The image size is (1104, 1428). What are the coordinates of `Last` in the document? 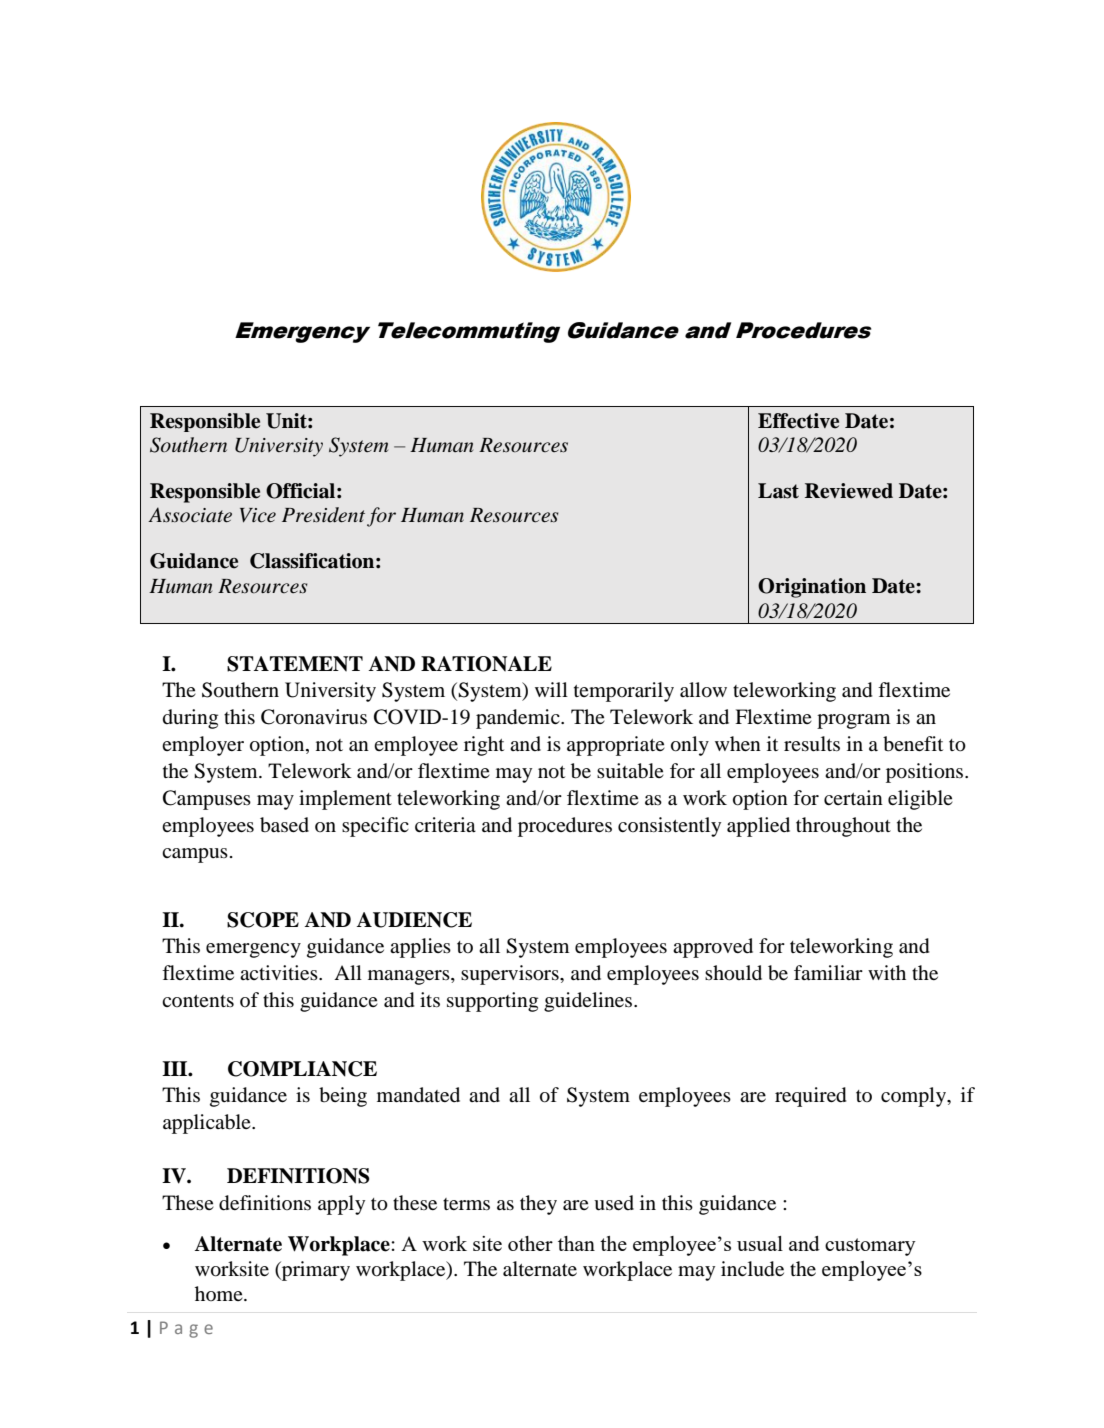 It's located at (778, 491).
